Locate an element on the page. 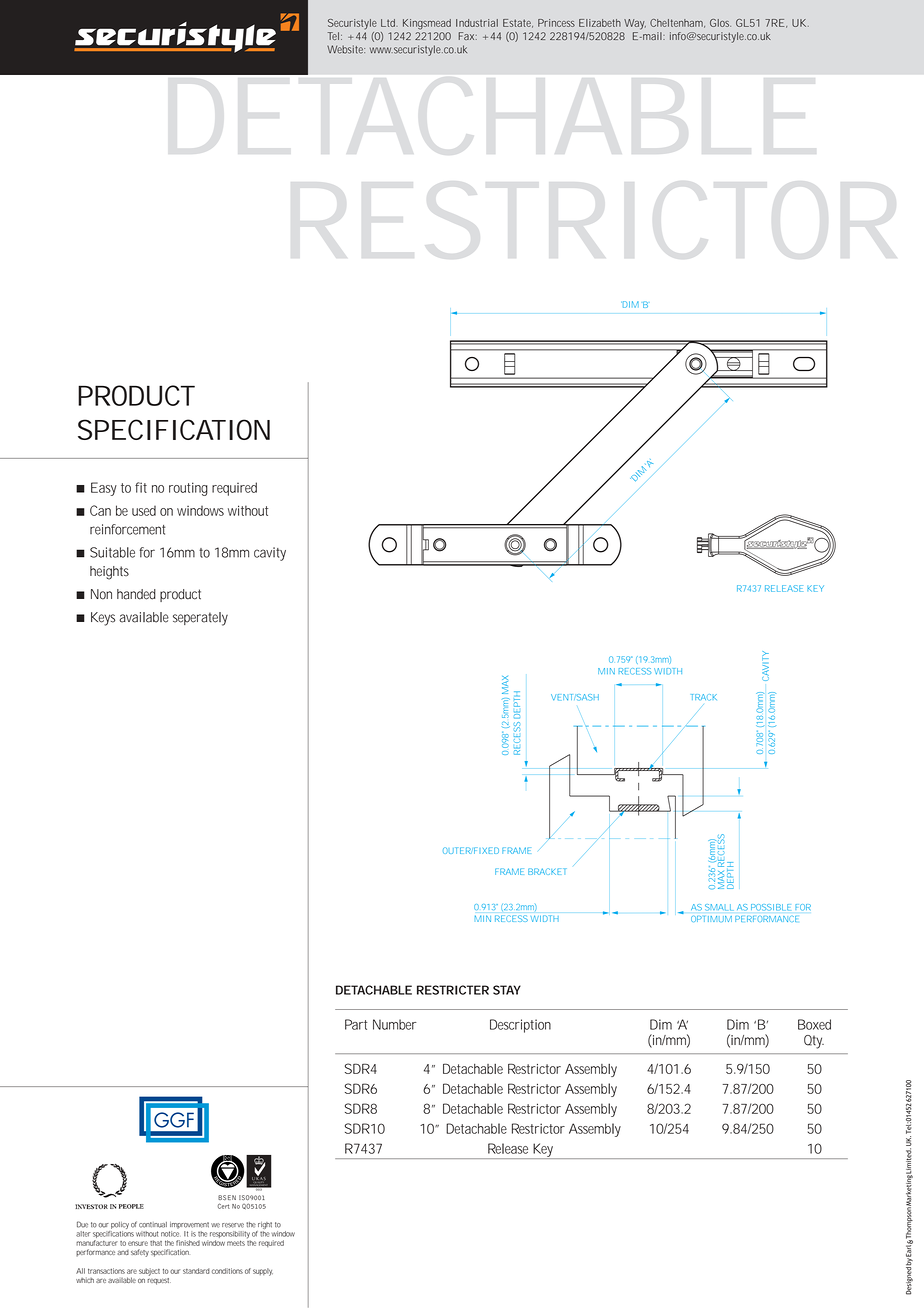 This document has width=924, height=1308. SMALL is located at coordinates (719, 907).
